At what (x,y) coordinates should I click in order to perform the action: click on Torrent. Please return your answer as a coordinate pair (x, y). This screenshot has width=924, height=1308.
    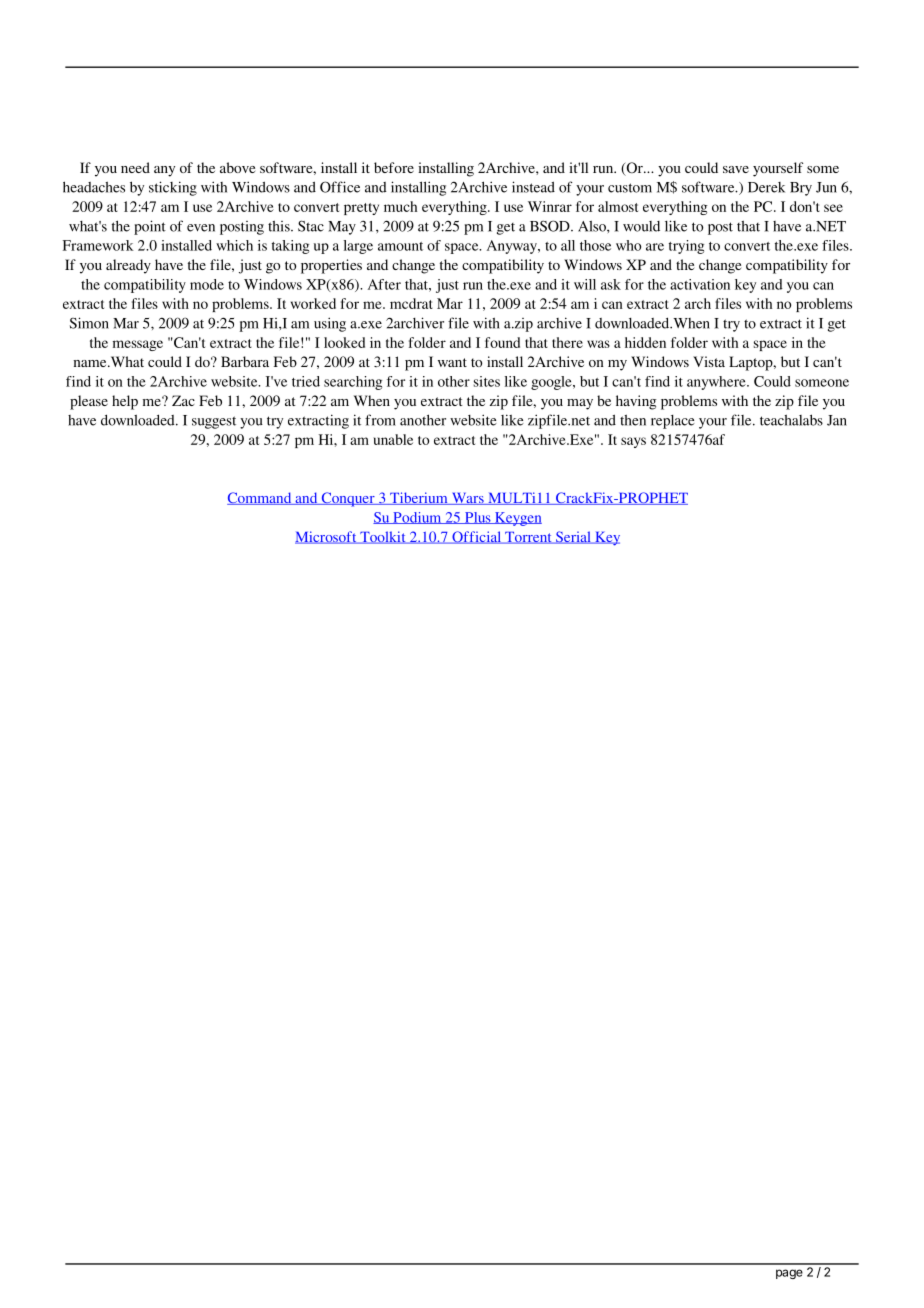
    Looking at the image, I should click on (528, 538).
